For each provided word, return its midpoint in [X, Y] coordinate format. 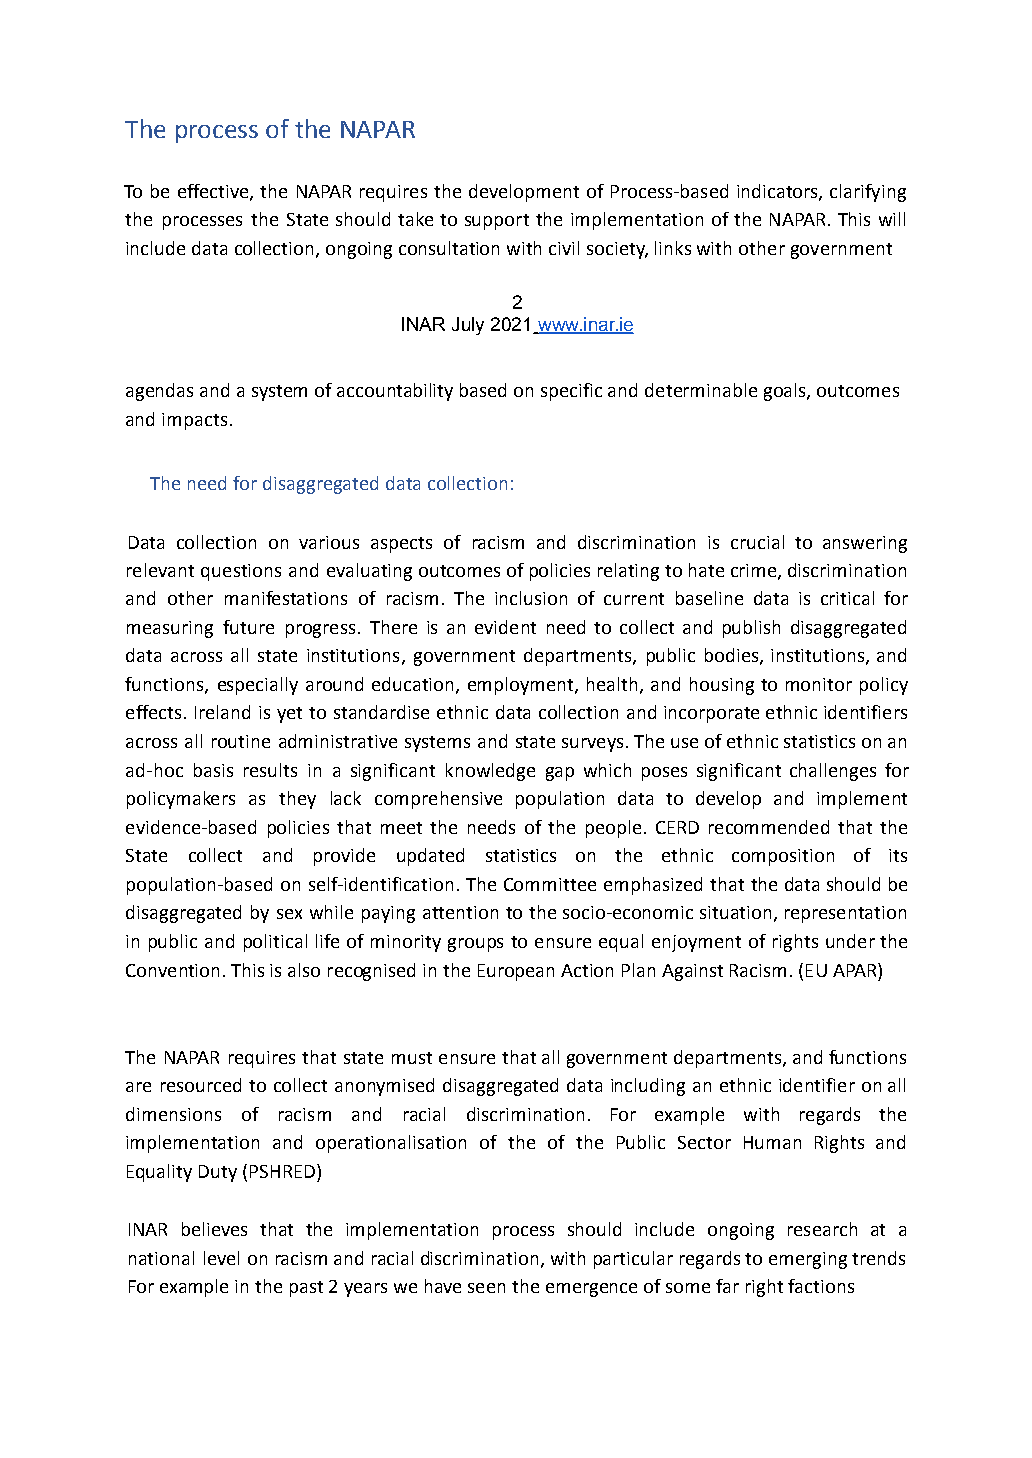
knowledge [490, 772]
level [221, 1258]
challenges [833, 772]
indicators [778, 192]
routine [241, 741]
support [497, 222]
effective [214, 192]
